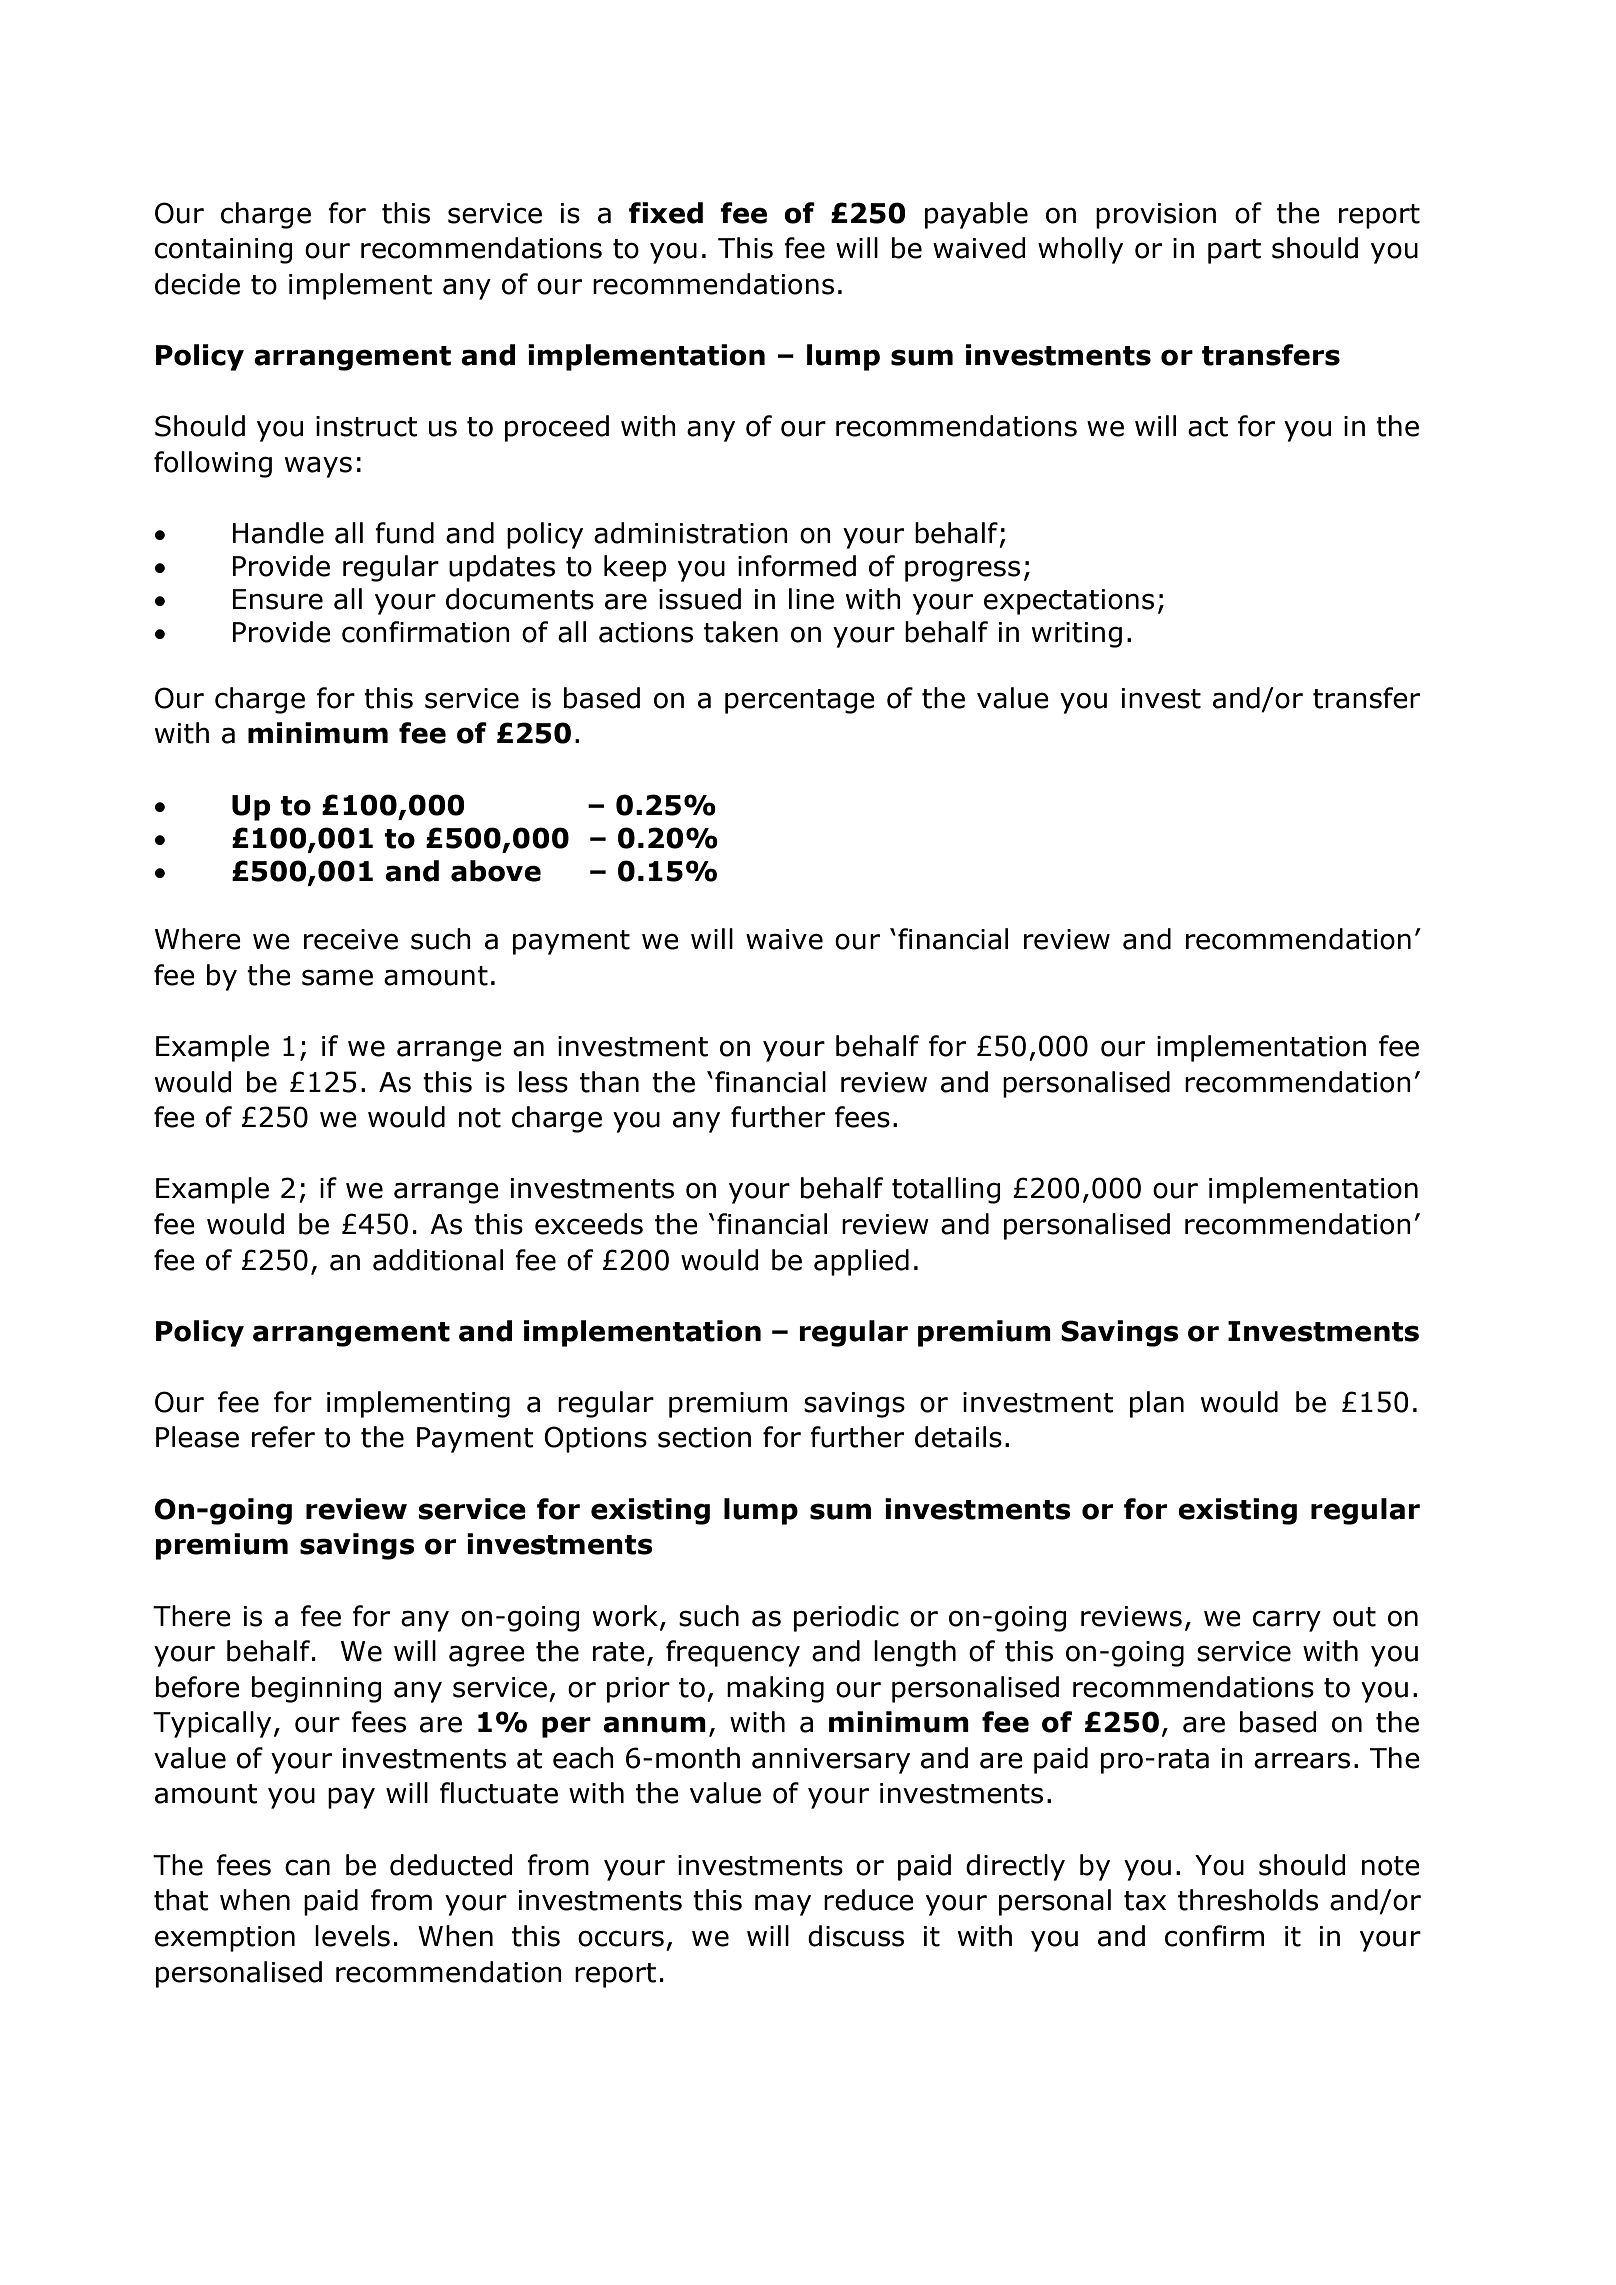 This screenshot has height=2285, width=1616. I want to click on can, so click(307, 1867).
